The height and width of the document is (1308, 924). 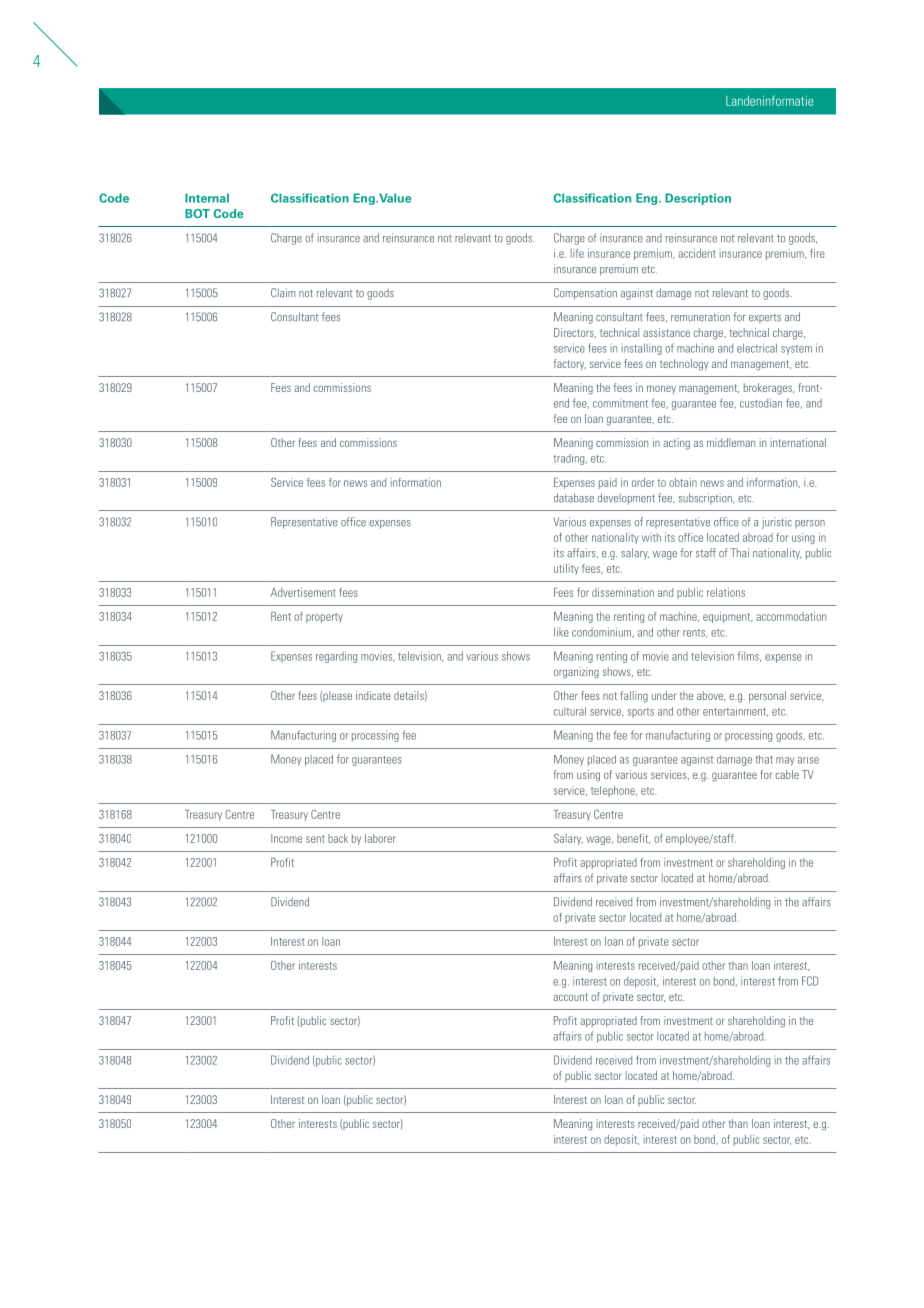 What do you see at coordinates (698, 199) in the document?
I see `Description` at bounding box center [698, 199].
